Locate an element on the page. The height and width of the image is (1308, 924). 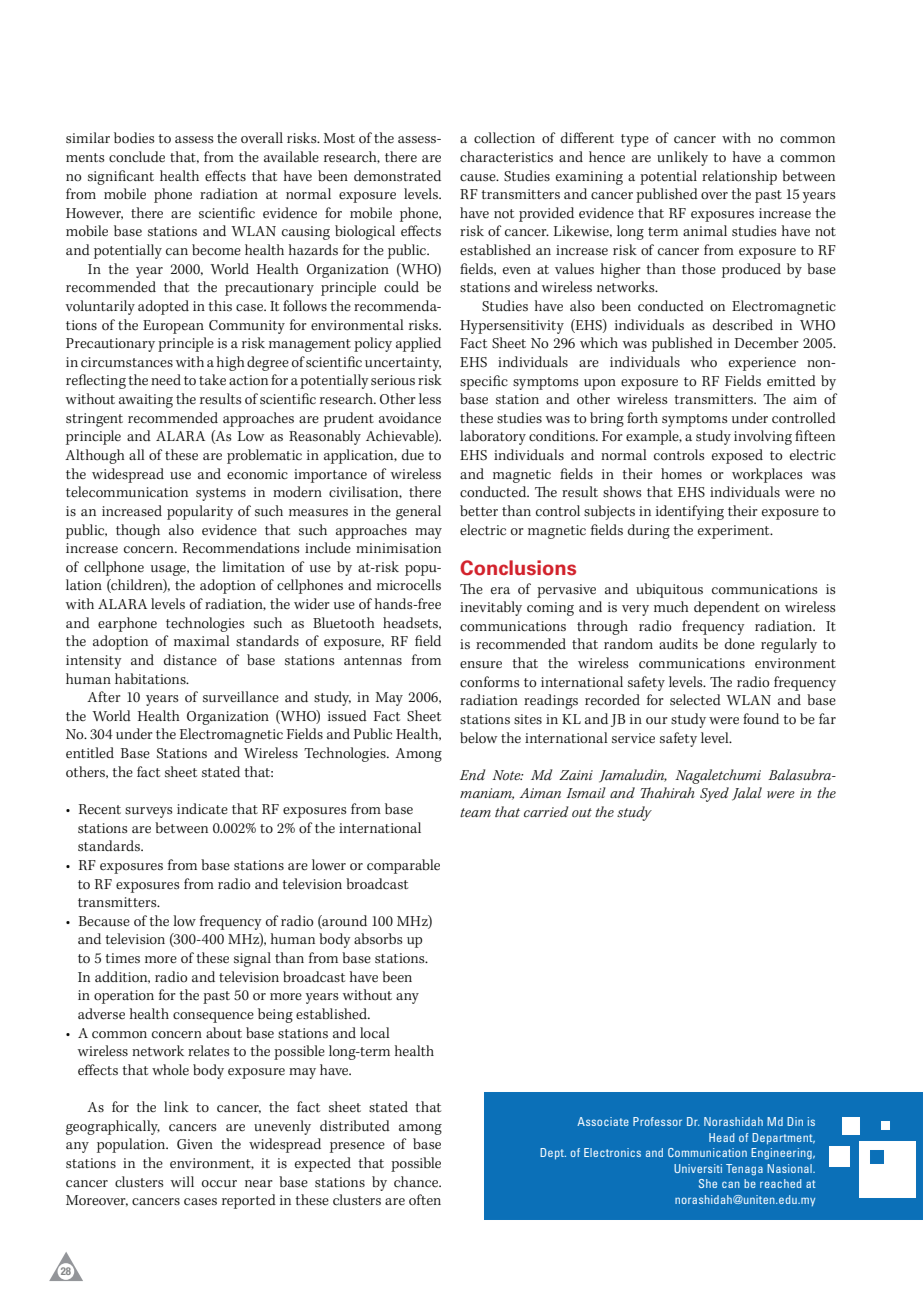
chance is located at coordinates (417, 1182).
